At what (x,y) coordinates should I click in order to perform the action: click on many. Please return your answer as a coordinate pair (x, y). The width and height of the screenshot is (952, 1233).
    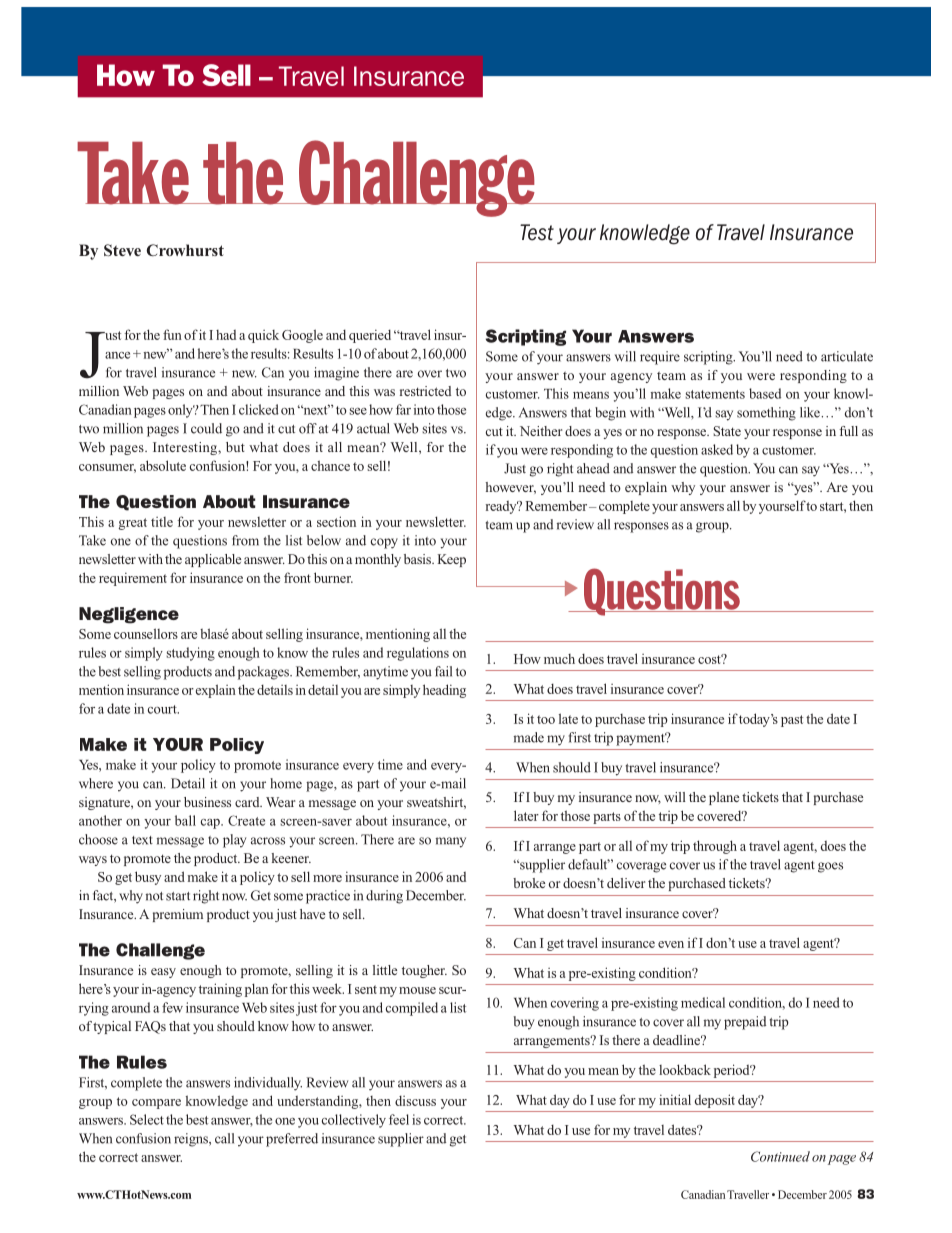
    Looking at the image, I should click on (451, 842).
